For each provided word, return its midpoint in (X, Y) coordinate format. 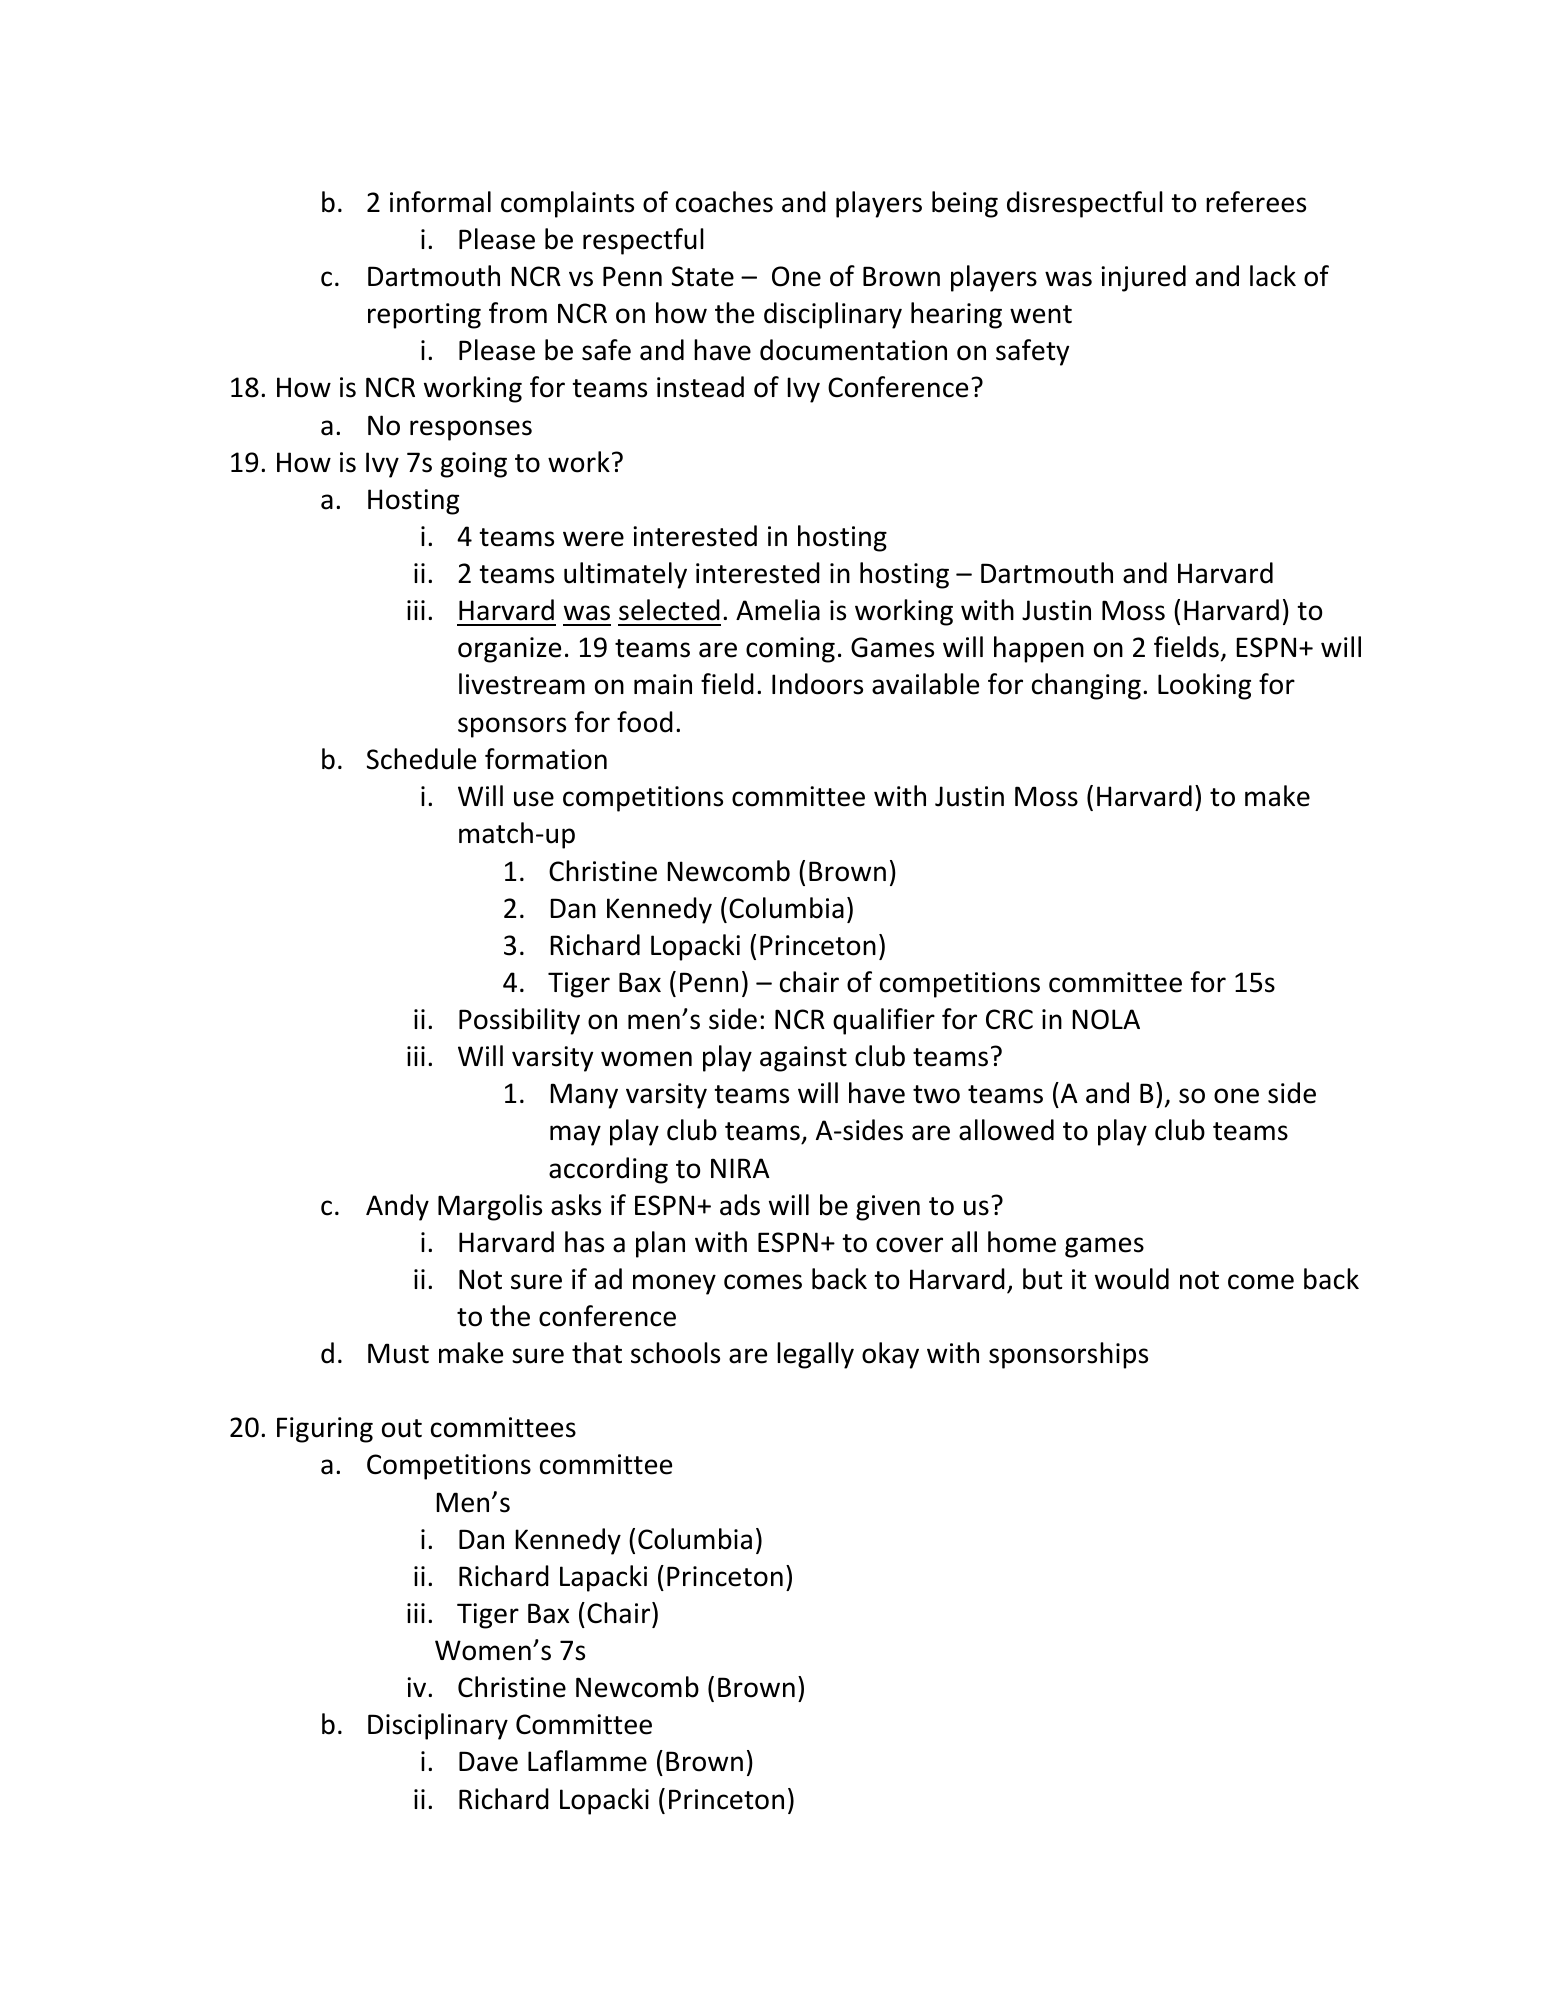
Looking (1204, 686)
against (803, 1059)
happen (1039, 649)
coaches (724, 202)
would (1132, 1279)
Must (398, 1353)
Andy (397, 1207)
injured (1143, 278)
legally (815, 1355)
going (474, 465)
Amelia (778, 610)
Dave (488, 1761)
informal (440, 202)
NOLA (1106, 1019)
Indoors (817, 684)
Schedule (421, 759)
